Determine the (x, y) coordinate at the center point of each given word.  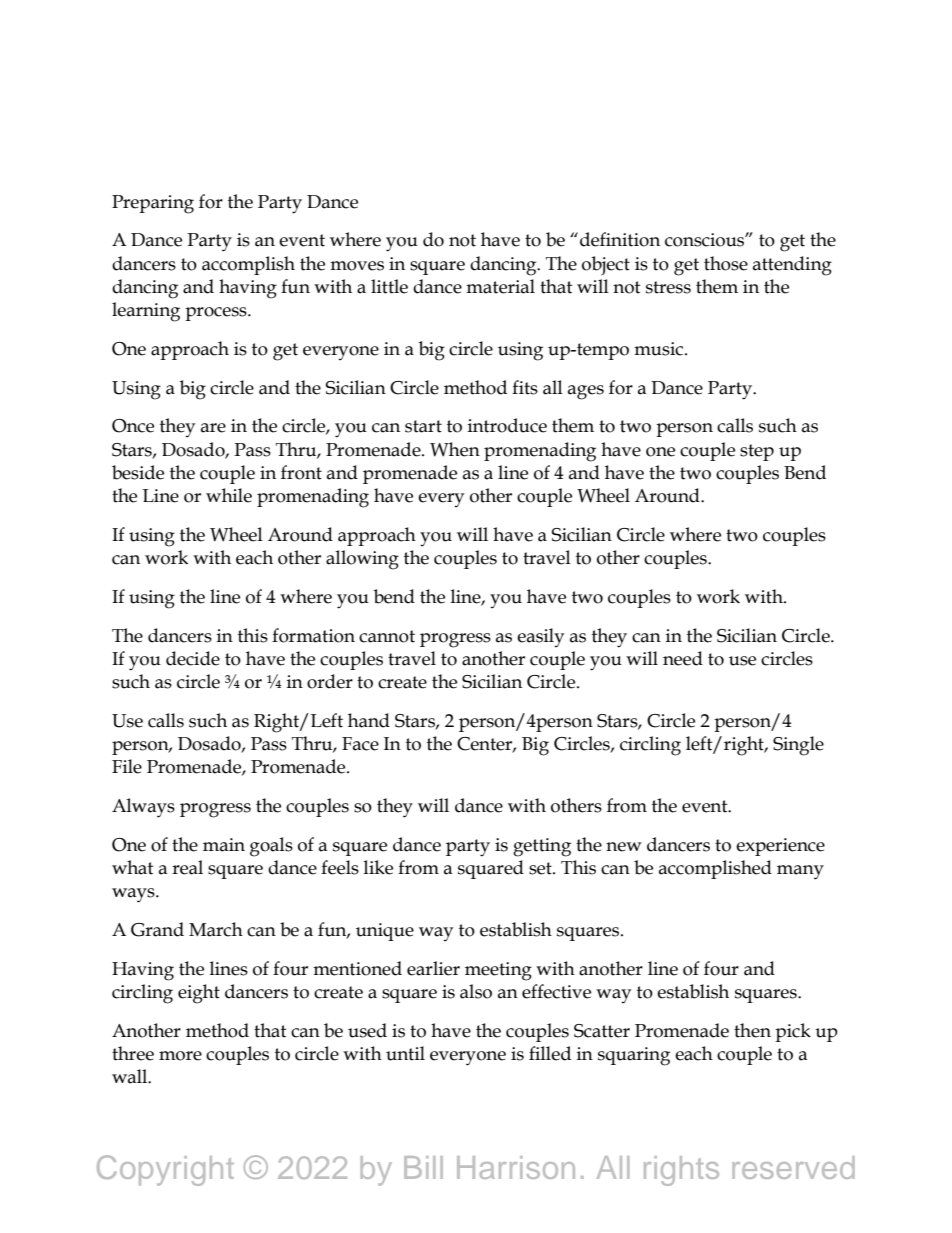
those (726, 263)
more (180, 1056)
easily (540, 637)
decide (193, 658)
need (683, 658)
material (500, 286)
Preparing (153, 204)
